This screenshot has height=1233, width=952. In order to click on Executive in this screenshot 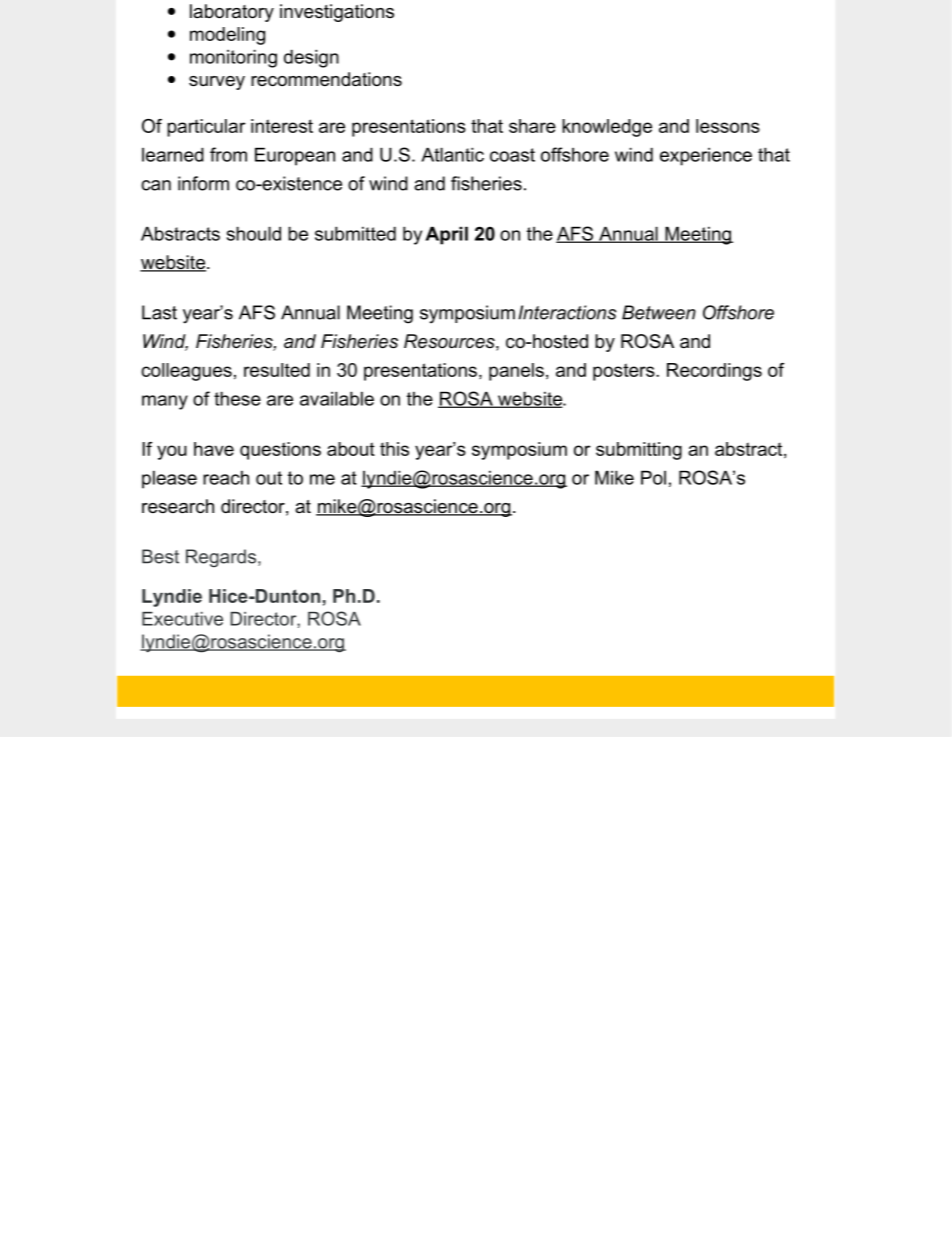, I will do `click(182, 619)`.
